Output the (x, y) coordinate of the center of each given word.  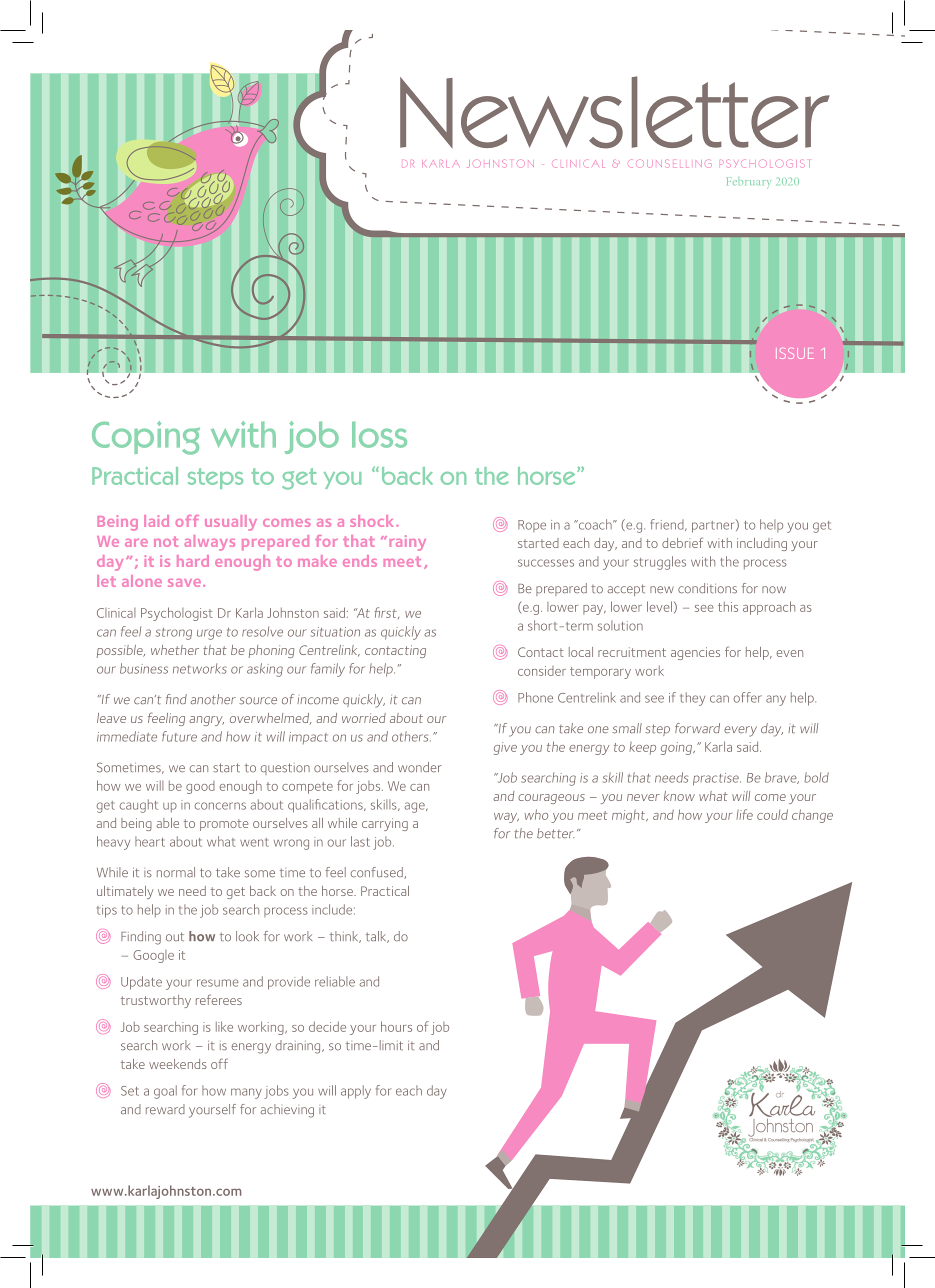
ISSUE (795, 353)
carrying (385, 824)
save (186, 583)
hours (396, 1026)
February (749, 183)
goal (165, 1092)
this (728, 607)
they (692, 699)
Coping (146, 438)
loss (379, 434)
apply (356, 1092)
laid (156, 521)
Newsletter (615, 112)
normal (176, 872)
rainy (408, 543)
